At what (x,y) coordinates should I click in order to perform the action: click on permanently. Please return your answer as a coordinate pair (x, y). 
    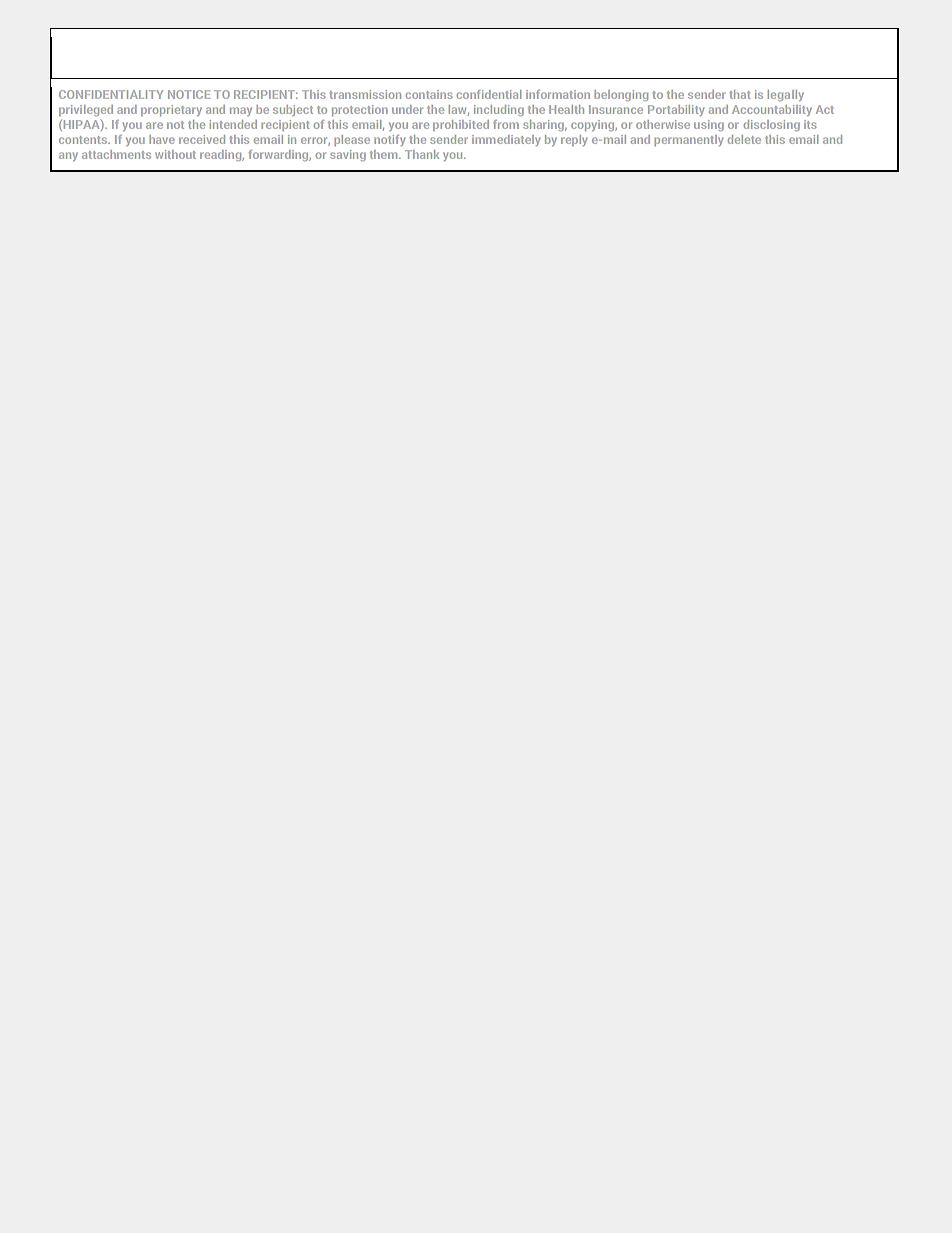
    Looking at the image, I should click on (689, 140).
